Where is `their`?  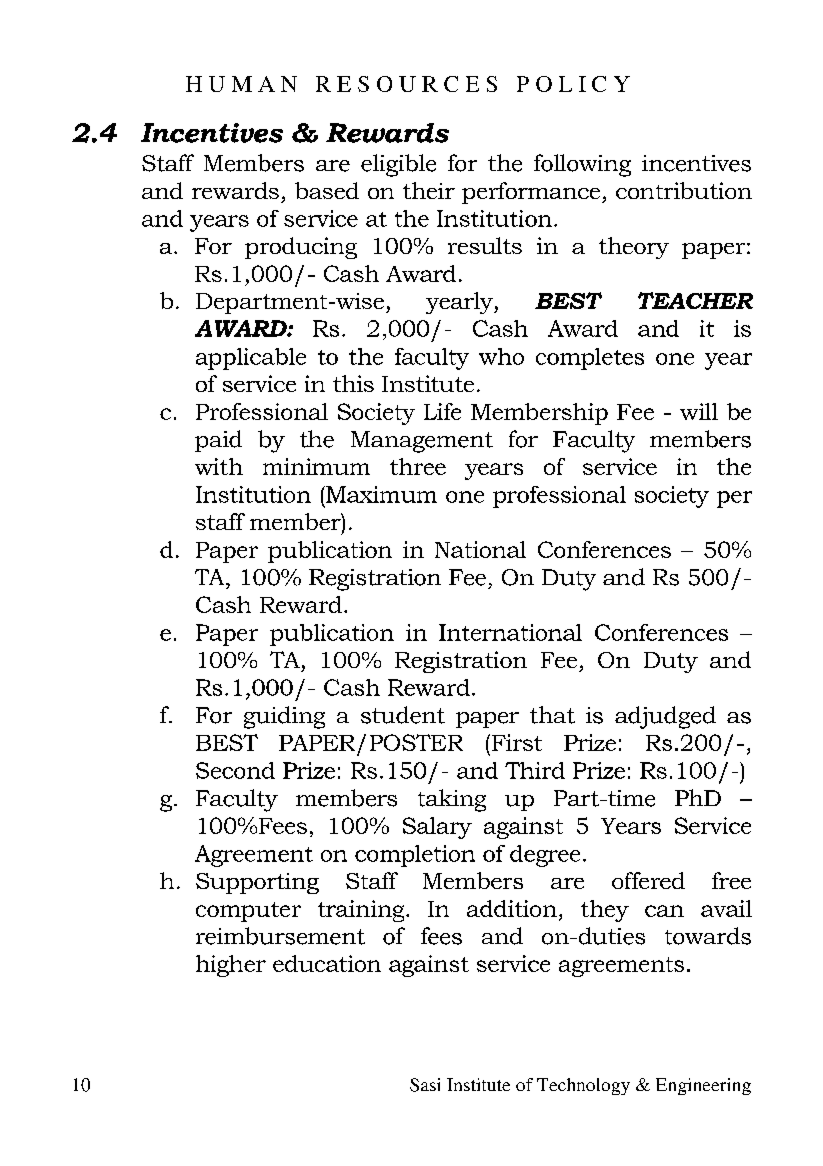 their is located at coordinates (429, 190).
